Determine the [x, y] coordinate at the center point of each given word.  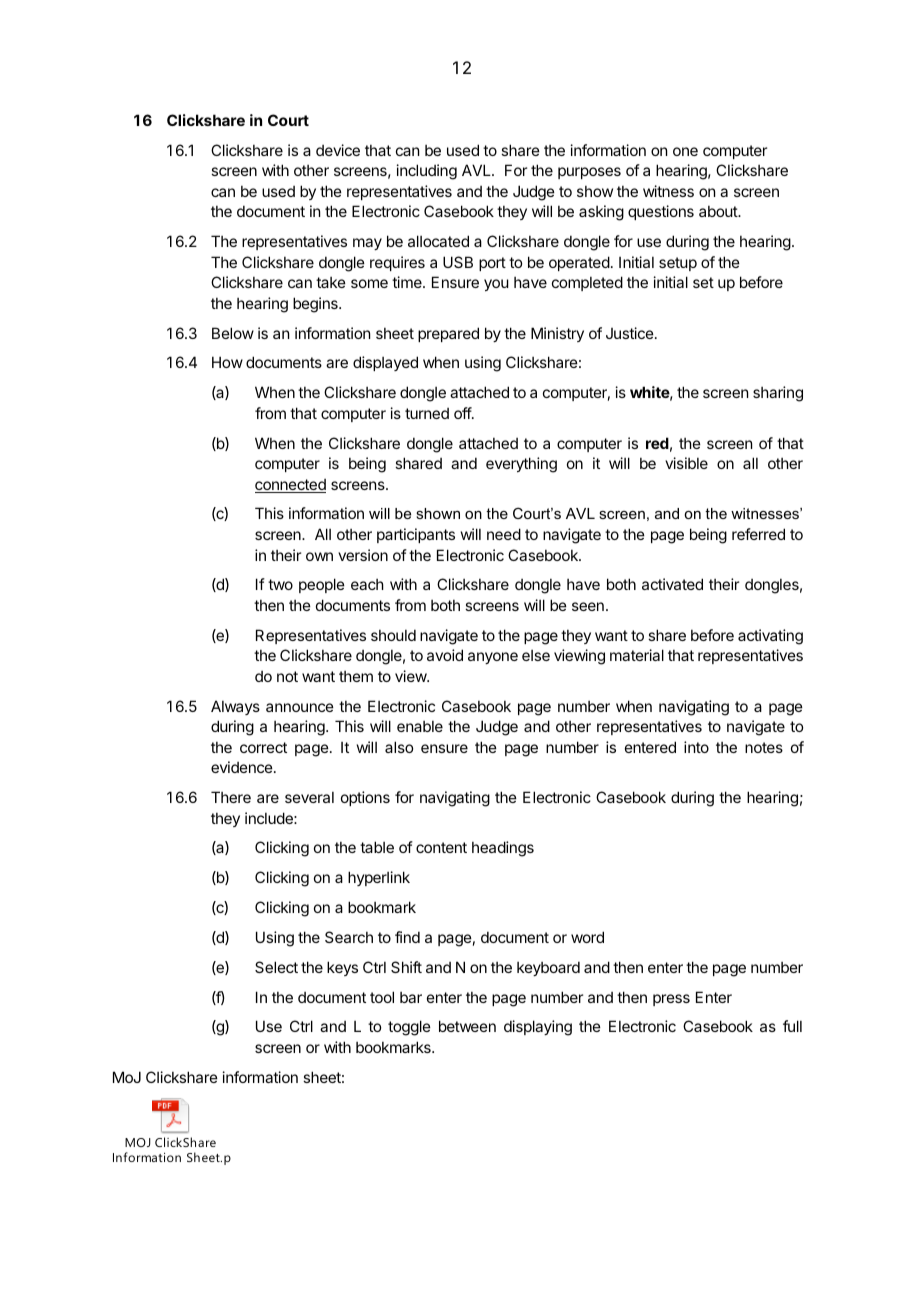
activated [672, 584]
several [309, 797]
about [719, 211]
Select [276, 967]
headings [503, 849]
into [696, 747]
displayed [385, 363]
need [504, 534]
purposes [589, 173]
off [463, 413]
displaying [538, 1028]
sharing [778, 394]
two [280, 584]
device [338, 150]
